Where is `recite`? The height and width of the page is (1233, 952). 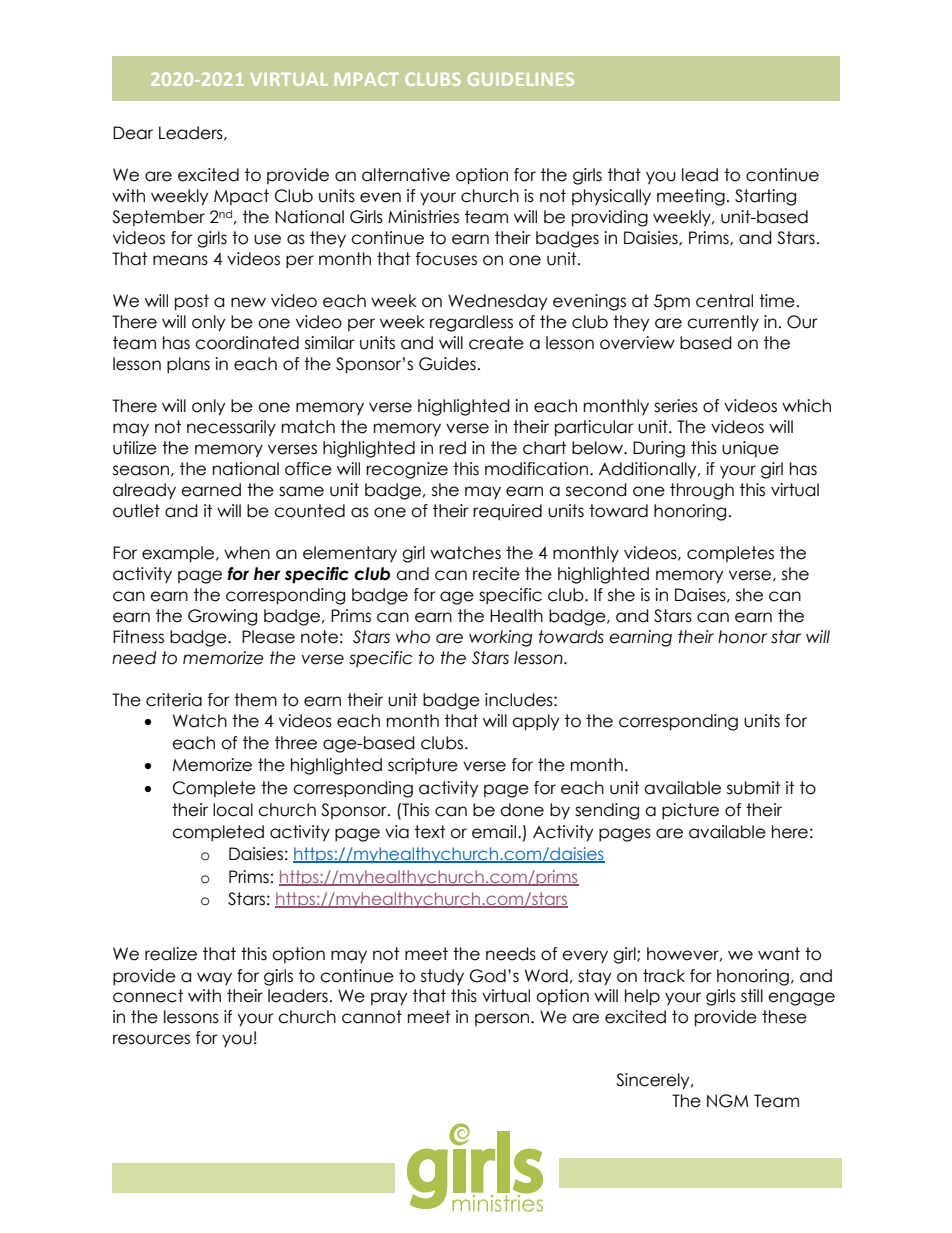 recite is located at coordinates (496, 574).
